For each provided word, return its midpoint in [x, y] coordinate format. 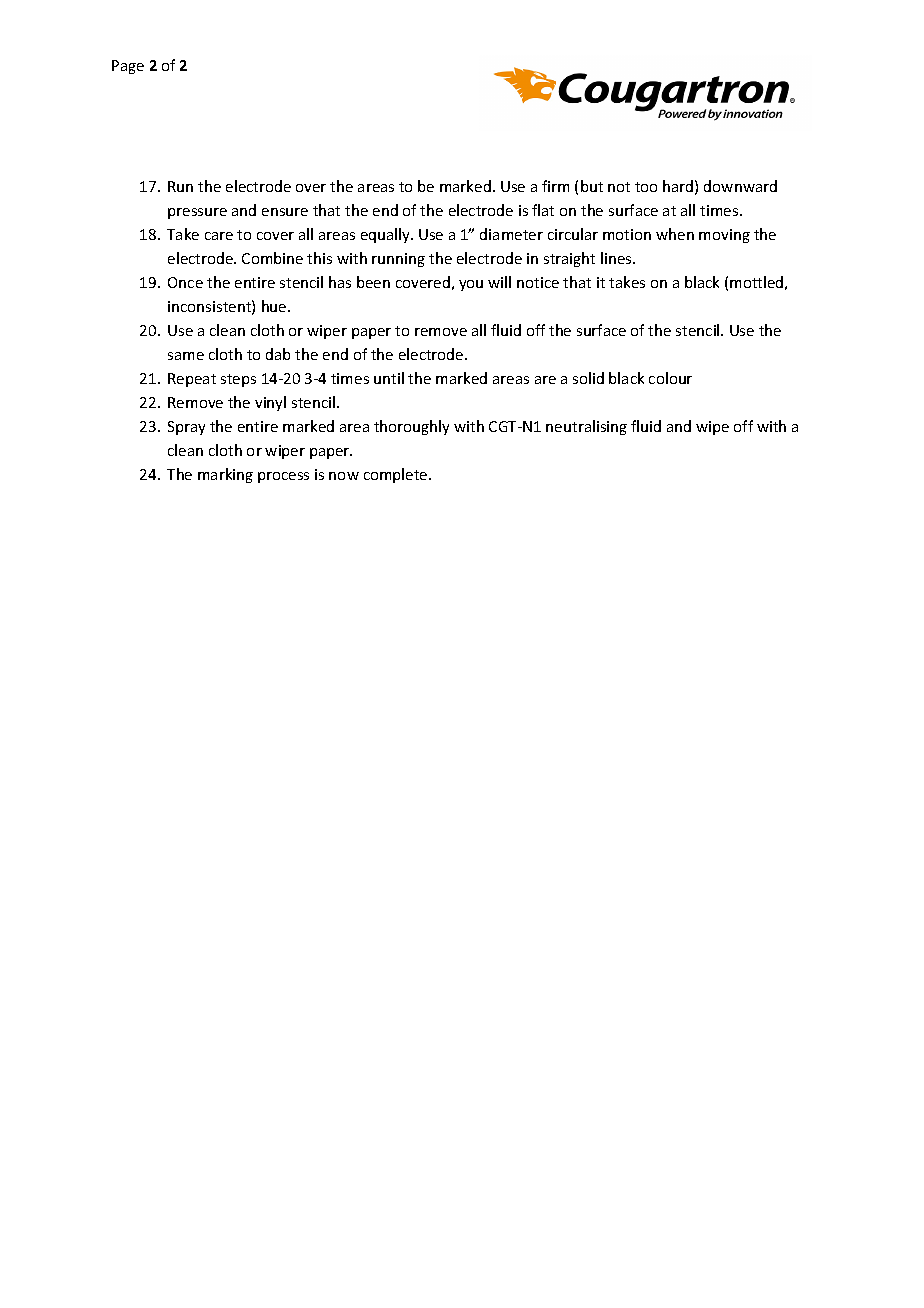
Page [128, 67]
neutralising [586, 427]
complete [397, 475]
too [646, 187]
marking [225, 475]
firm [555, 186]
